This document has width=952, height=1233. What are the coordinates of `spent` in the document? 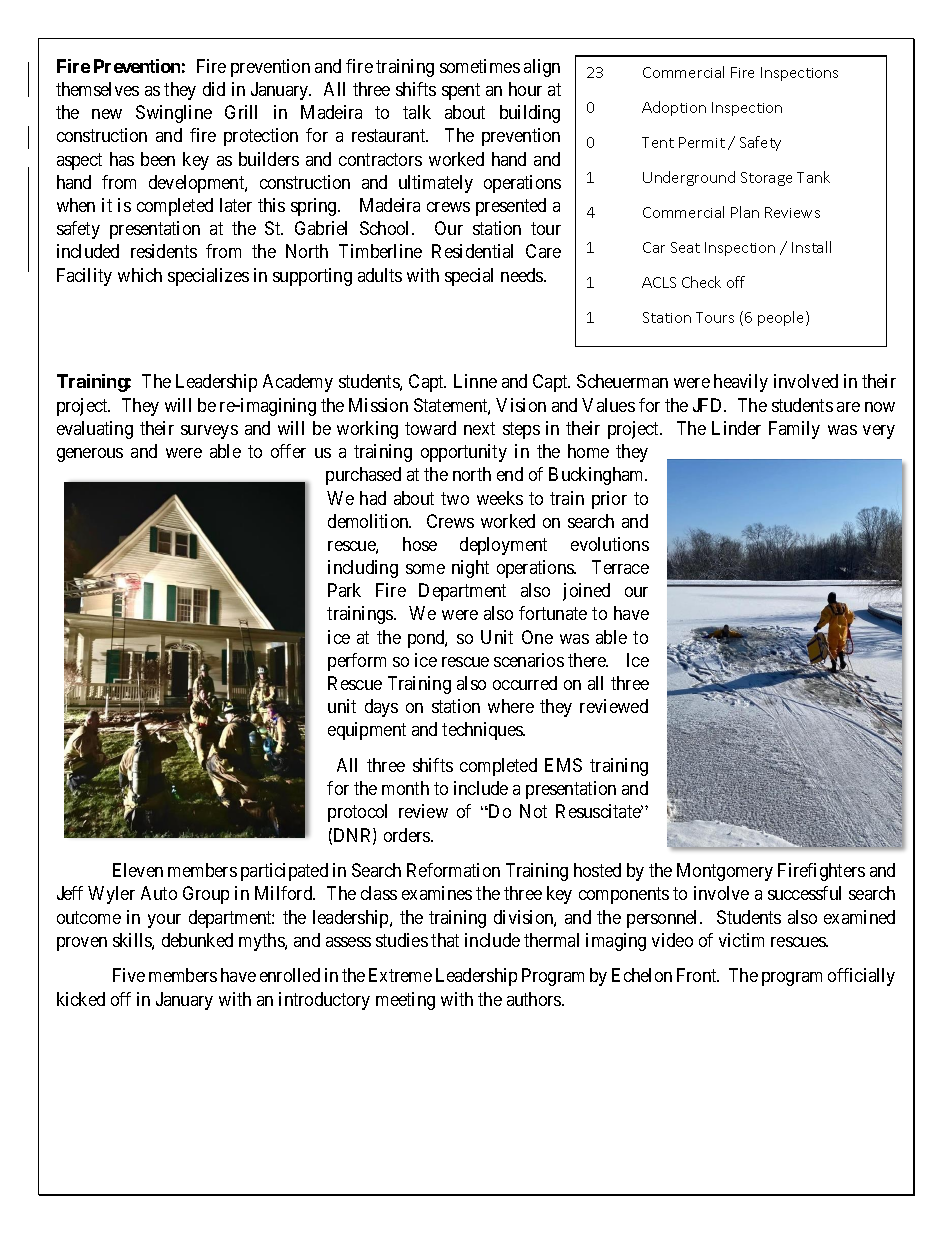 It's located at (461, 91).
